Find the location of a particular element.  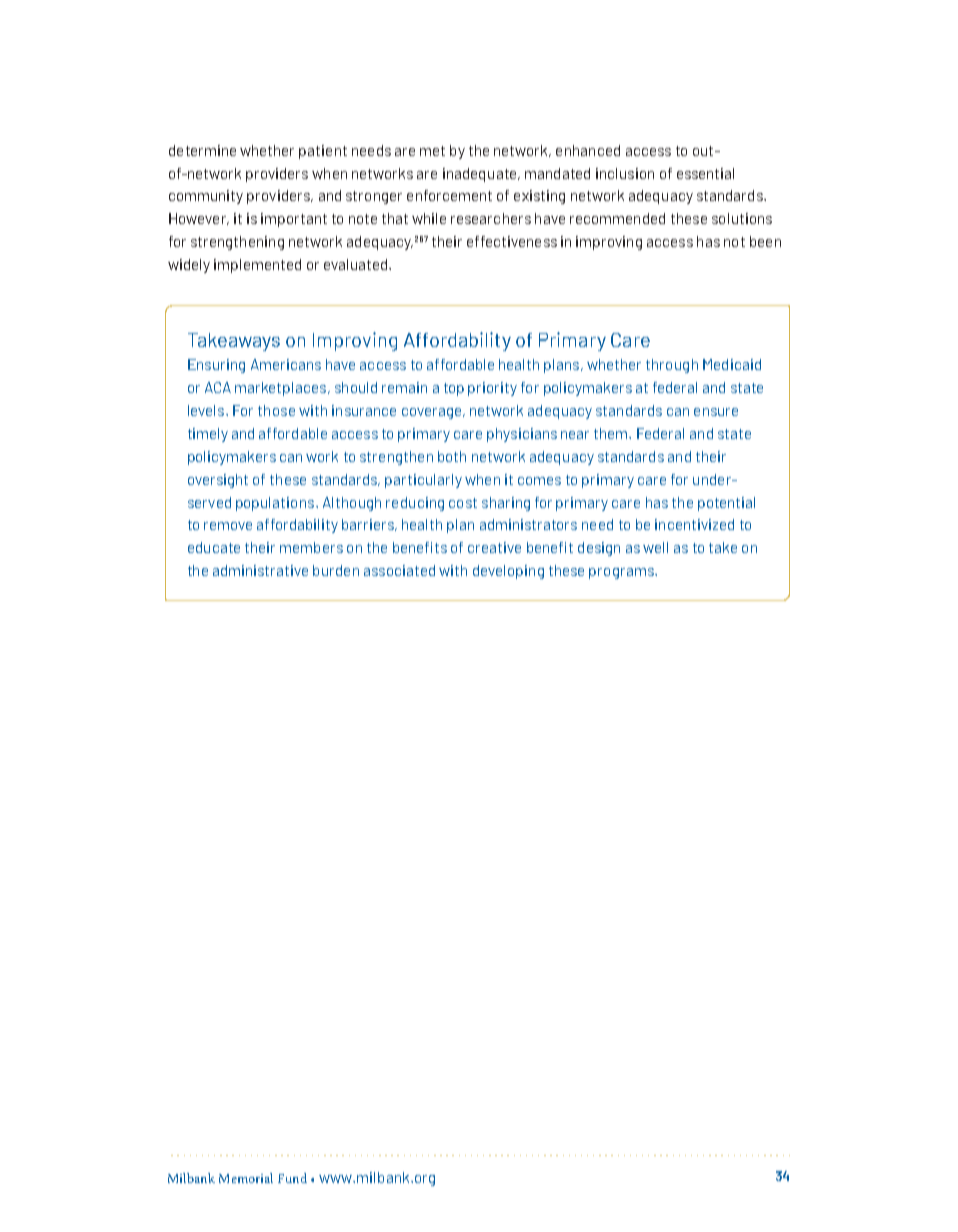

essential is located at coordinates (705, 173).
